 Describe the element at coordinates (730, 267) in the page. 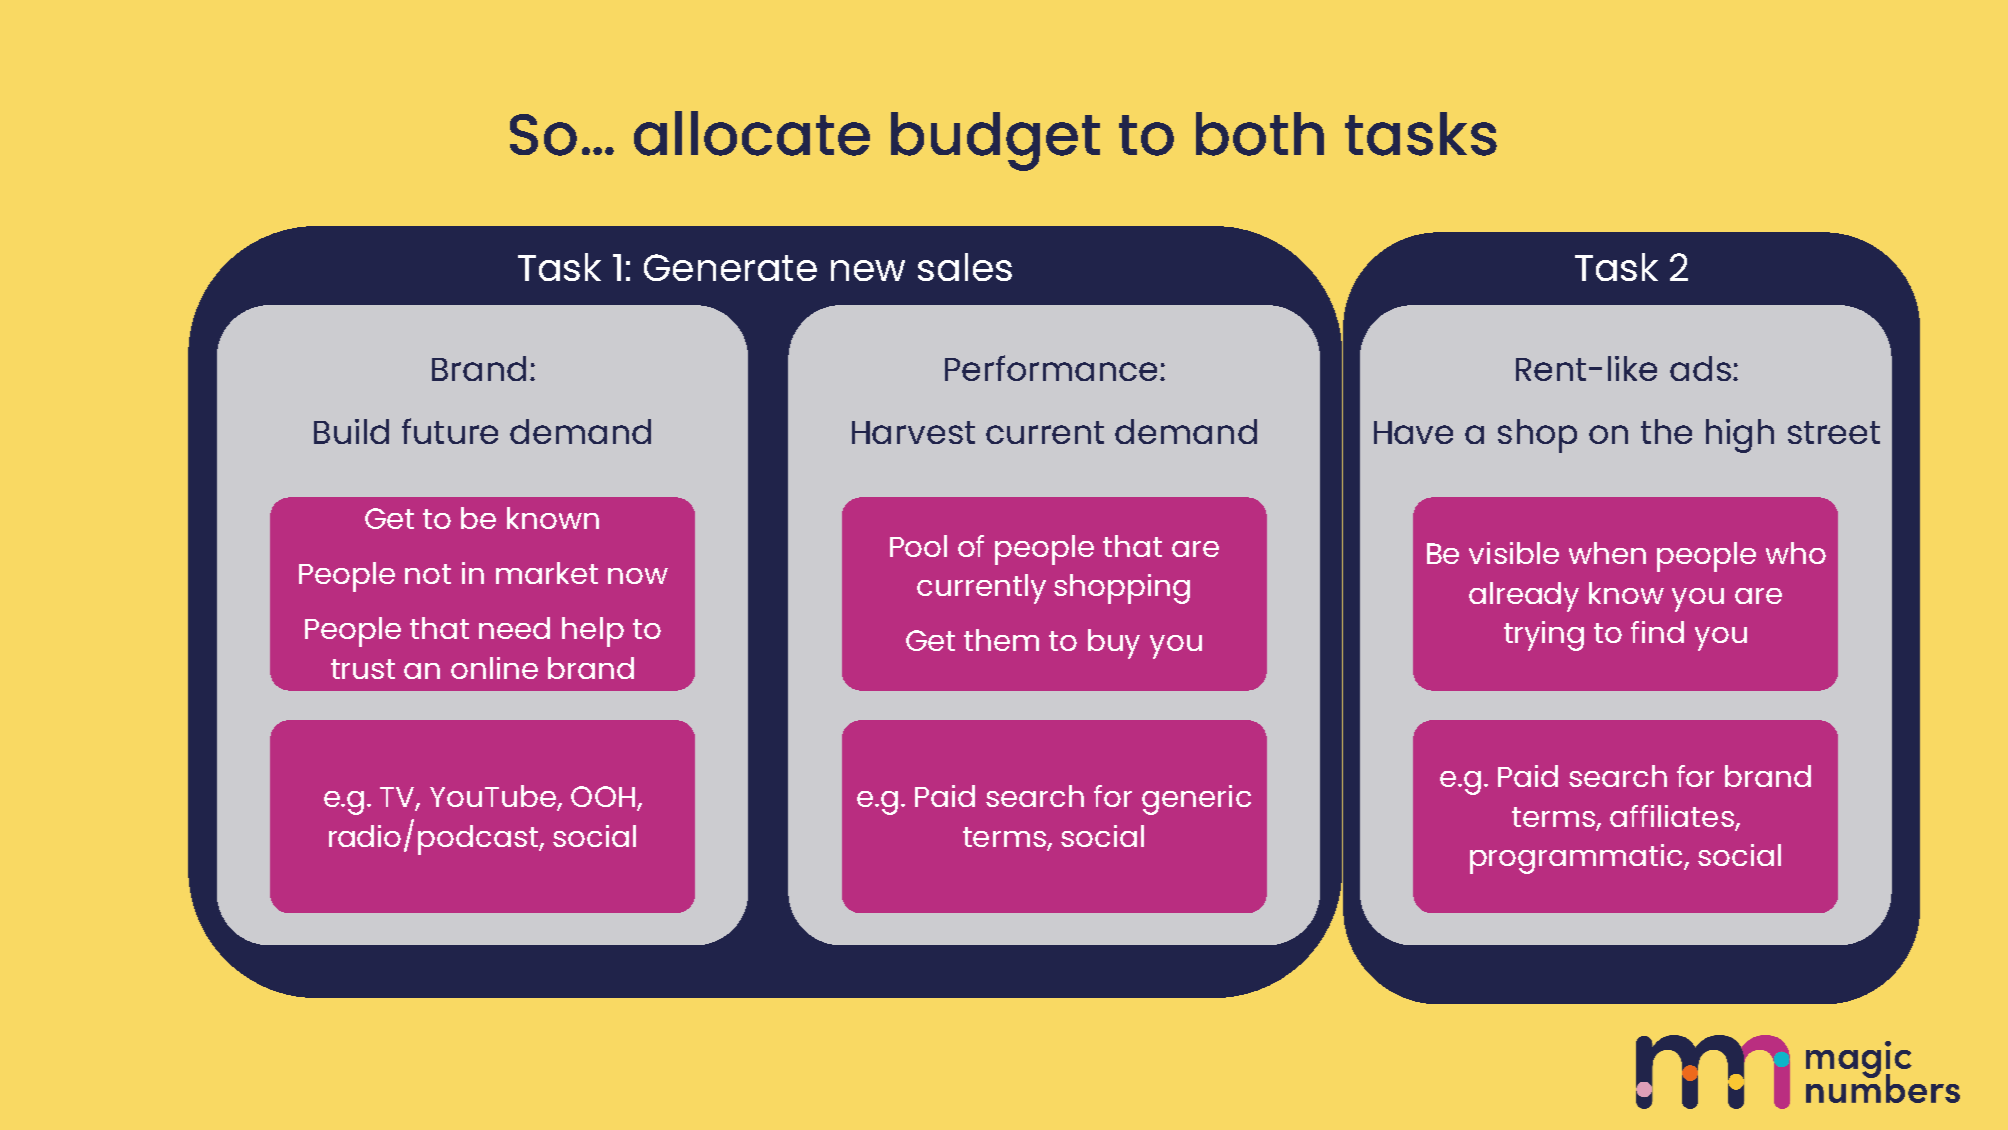

I see `Generate` at that location.
